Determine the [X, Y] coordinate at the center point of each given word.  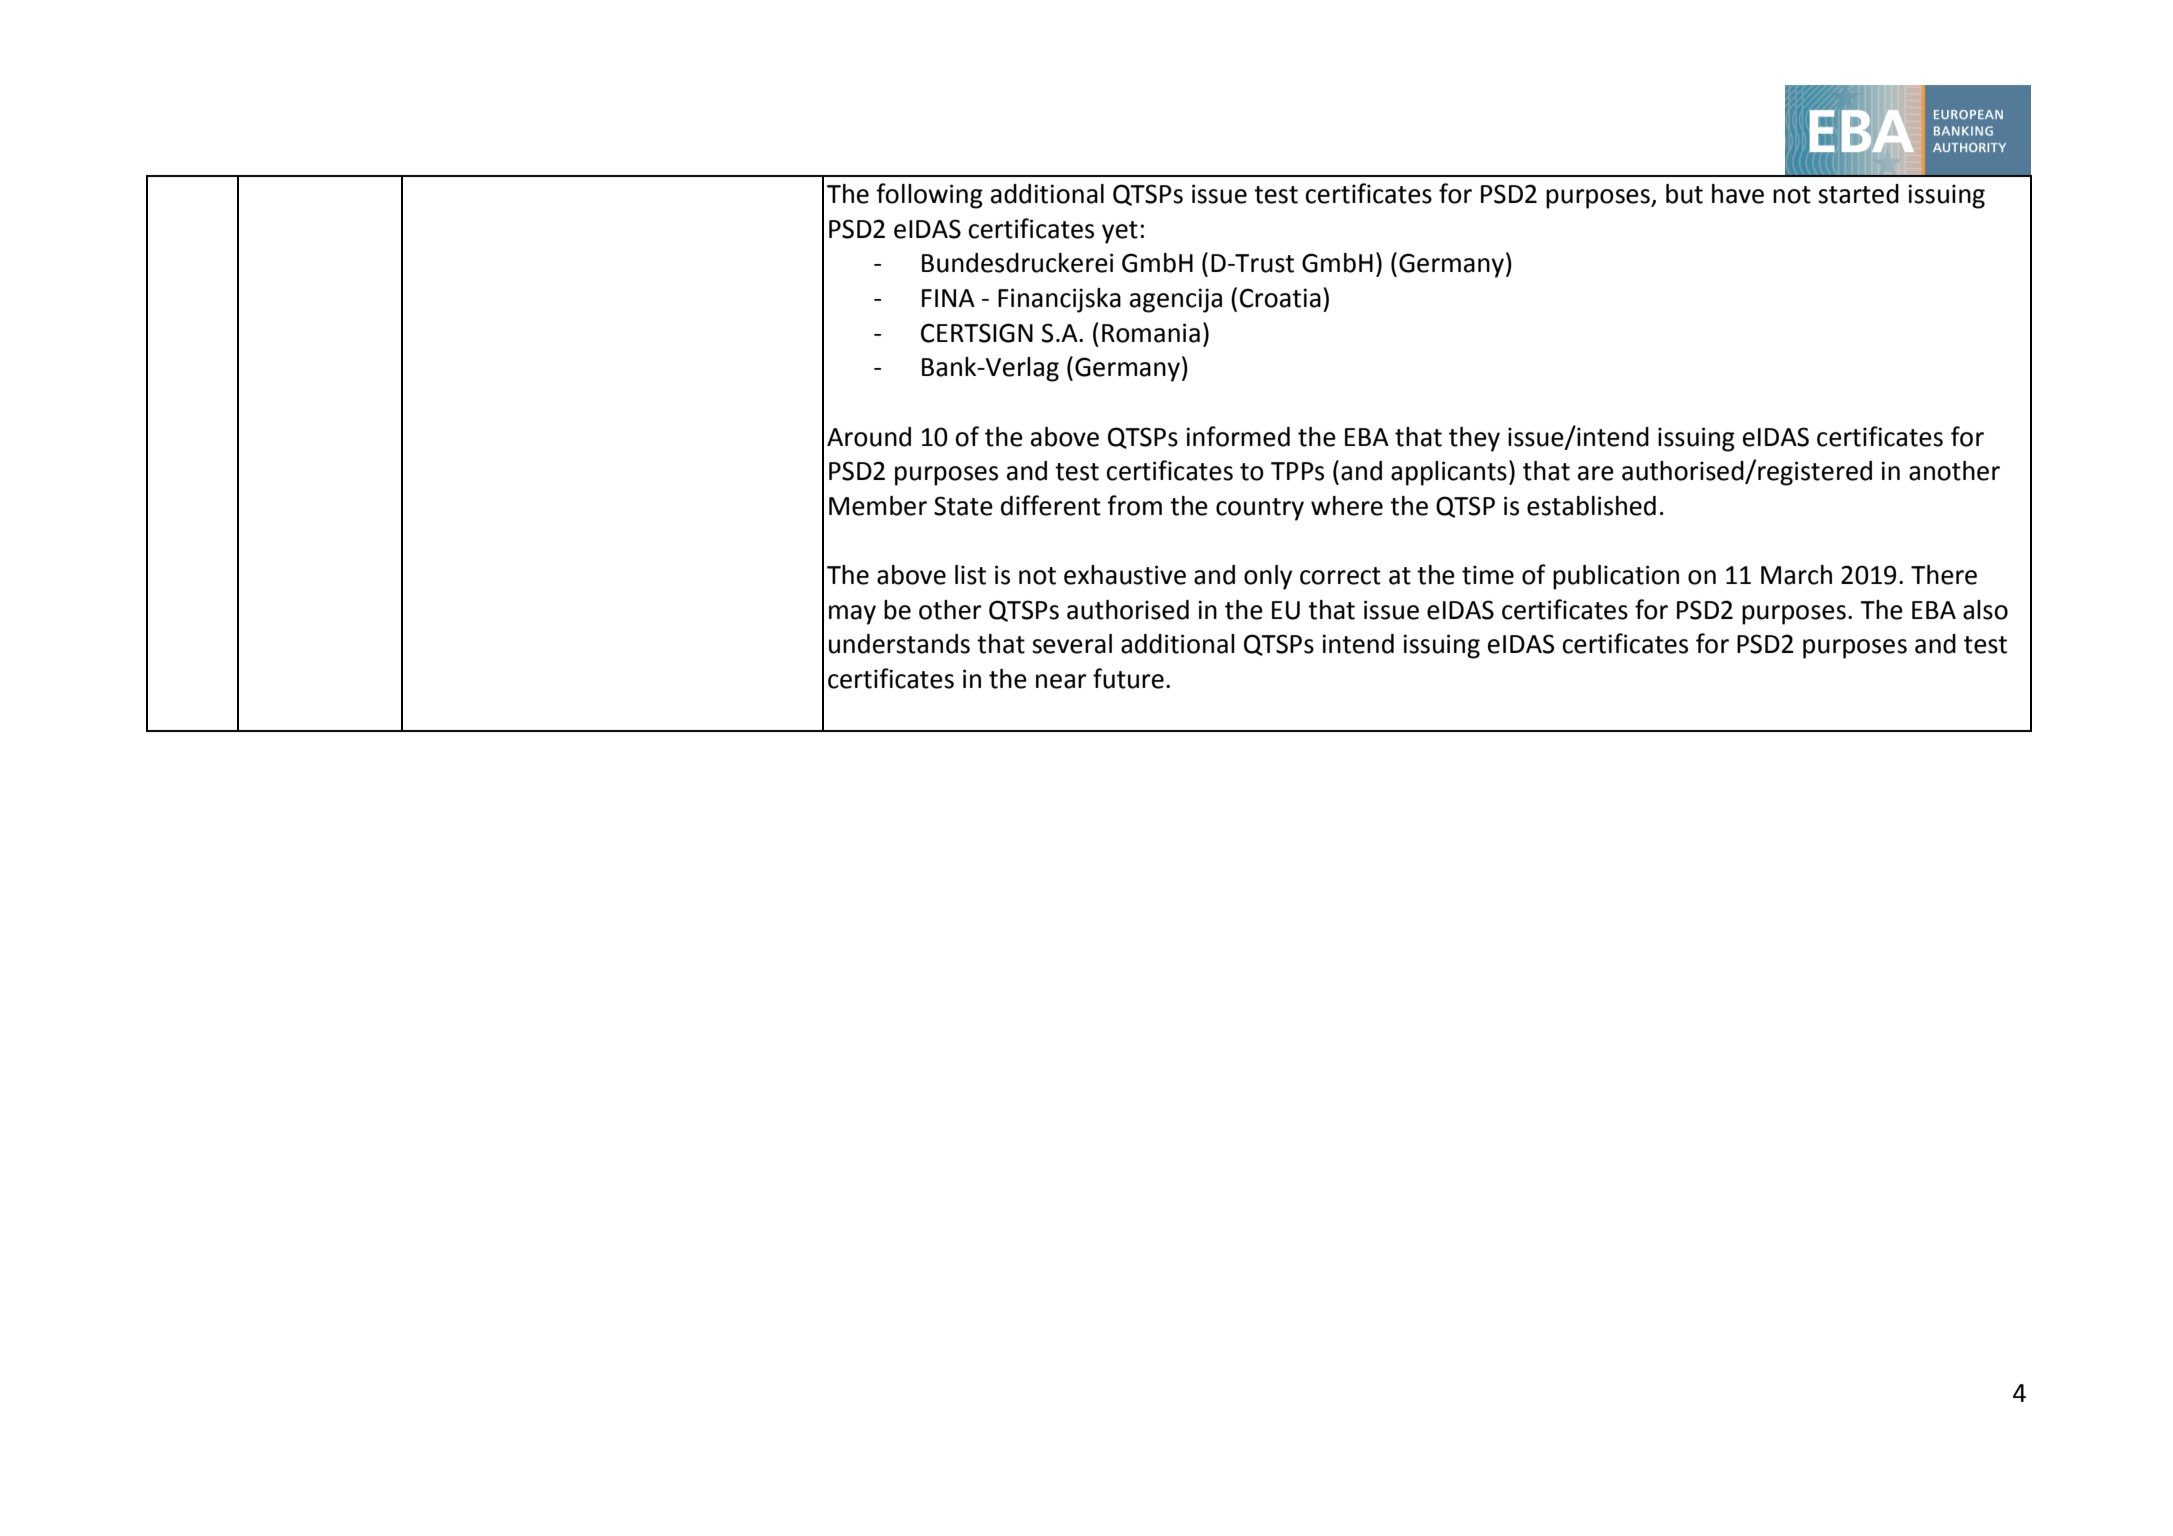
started [1858, 194]
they [1474, 439]
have [1738, 194]
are [1596, 473]
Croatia [1280, 298]
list [970, 575]
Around [869, 437]
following [929, 196]
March [1796, 575]
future [1128, 678]
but [1684, 194]
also [1985, 610]
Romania [1151, 333]
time [1488, 575]
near [1061, 681]
